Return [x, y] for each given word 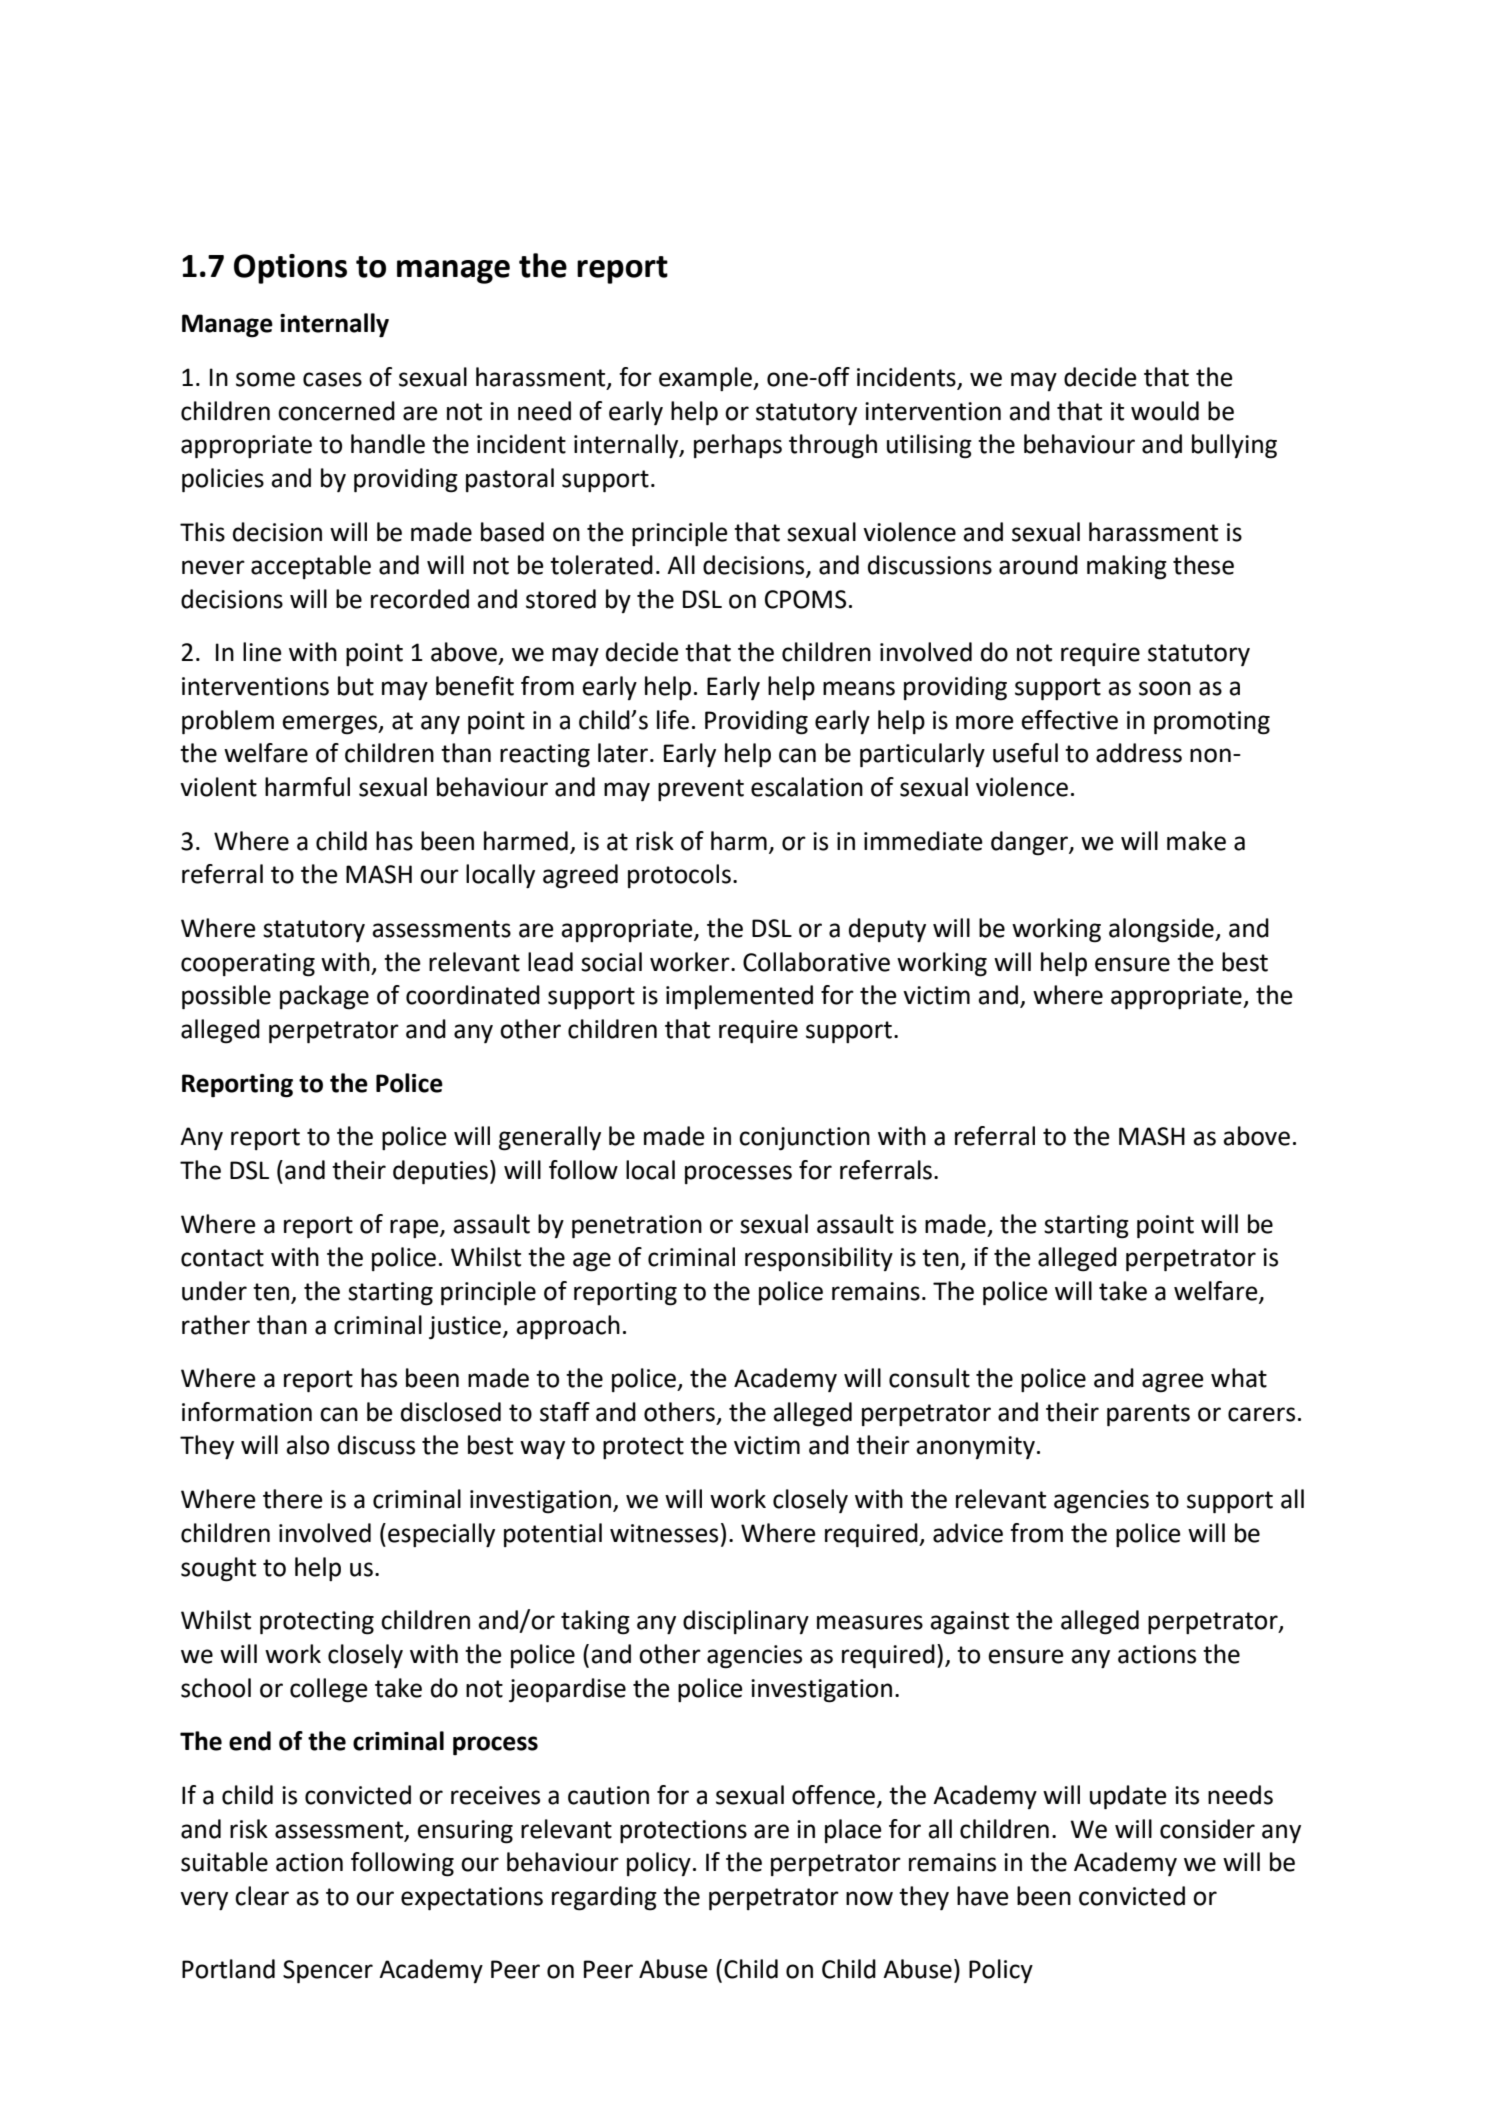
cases [332, 379]
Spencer [328, 1971]
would [1165, 411]
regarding [604, 1898]
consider [1207, 1829]
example [706, 379]
